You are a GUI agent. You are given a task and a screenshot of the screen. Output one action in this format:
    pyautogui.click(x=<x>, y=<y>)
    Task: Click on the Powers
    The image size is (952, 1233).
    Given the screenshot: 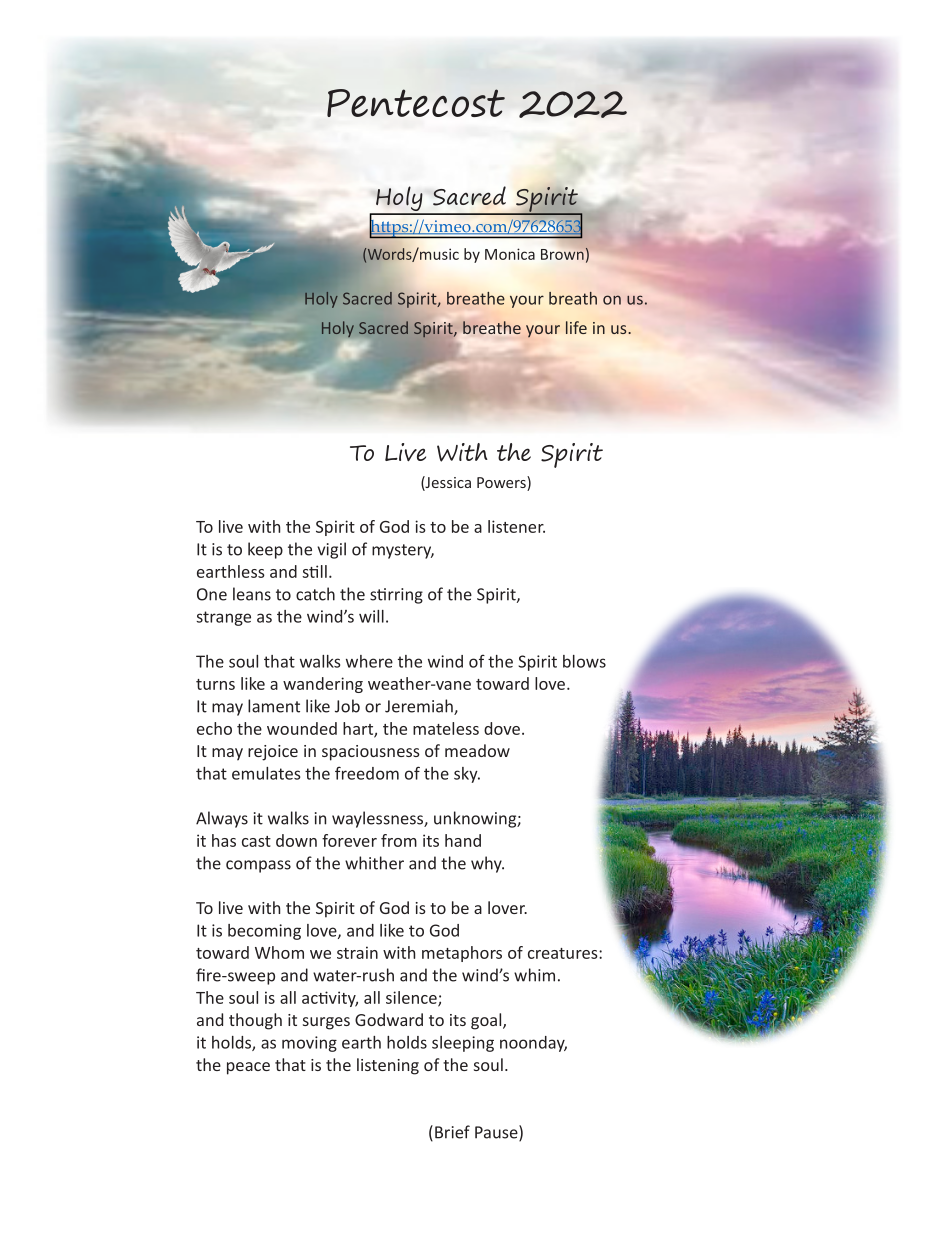 What is the action you would take?
    pyautogui.click(x=502, y=483)
